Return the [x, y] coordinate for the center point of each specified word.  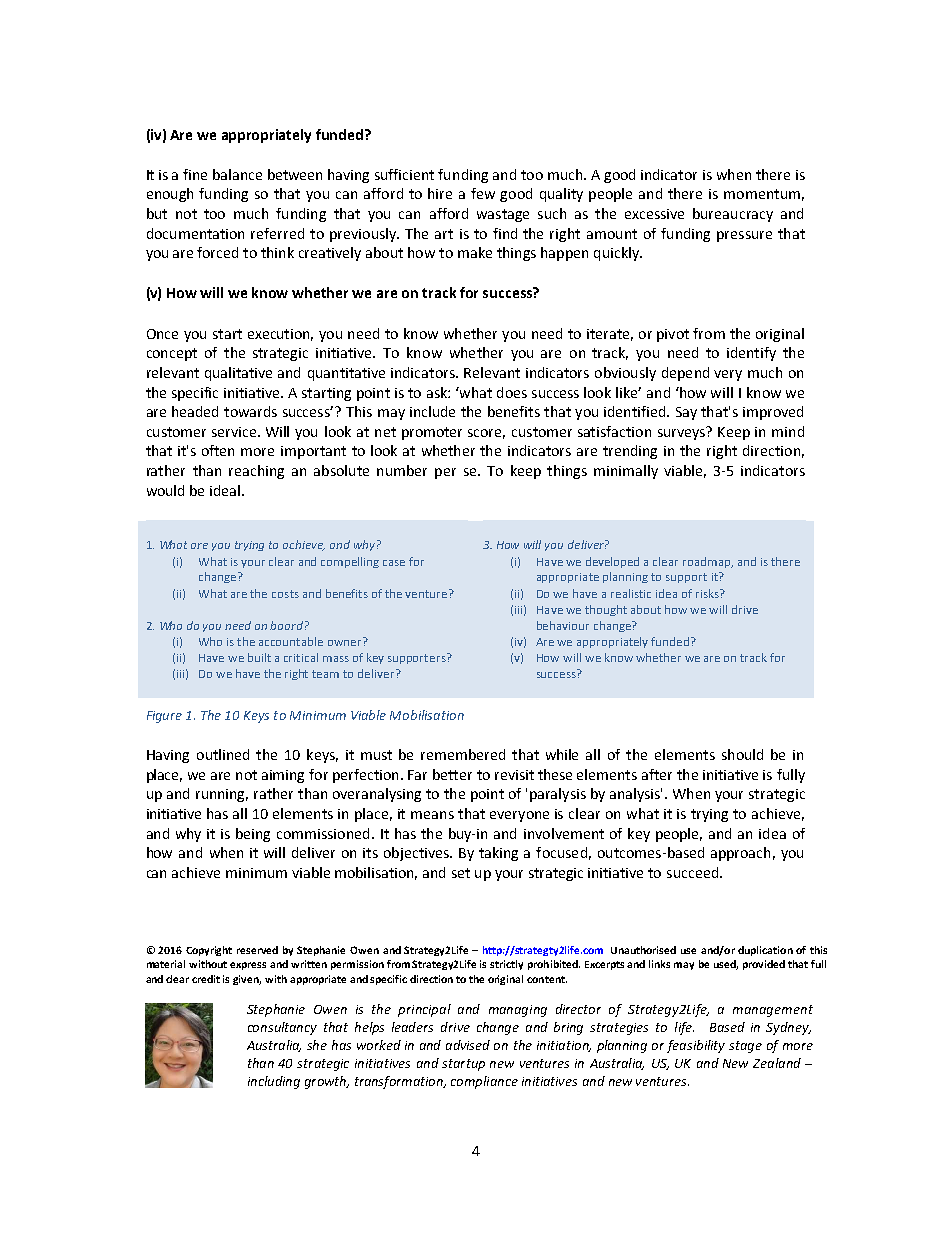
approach [740, 854]
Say [686, 413]
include [432, 411]
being [253, 835]
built [259, 657]
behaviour [563, 625]
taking [498, 854]
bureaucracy [733, 215]
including [274, 1082]
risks [708, 593]
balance [237, 174]
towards [250, 411]
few [483, 193]
